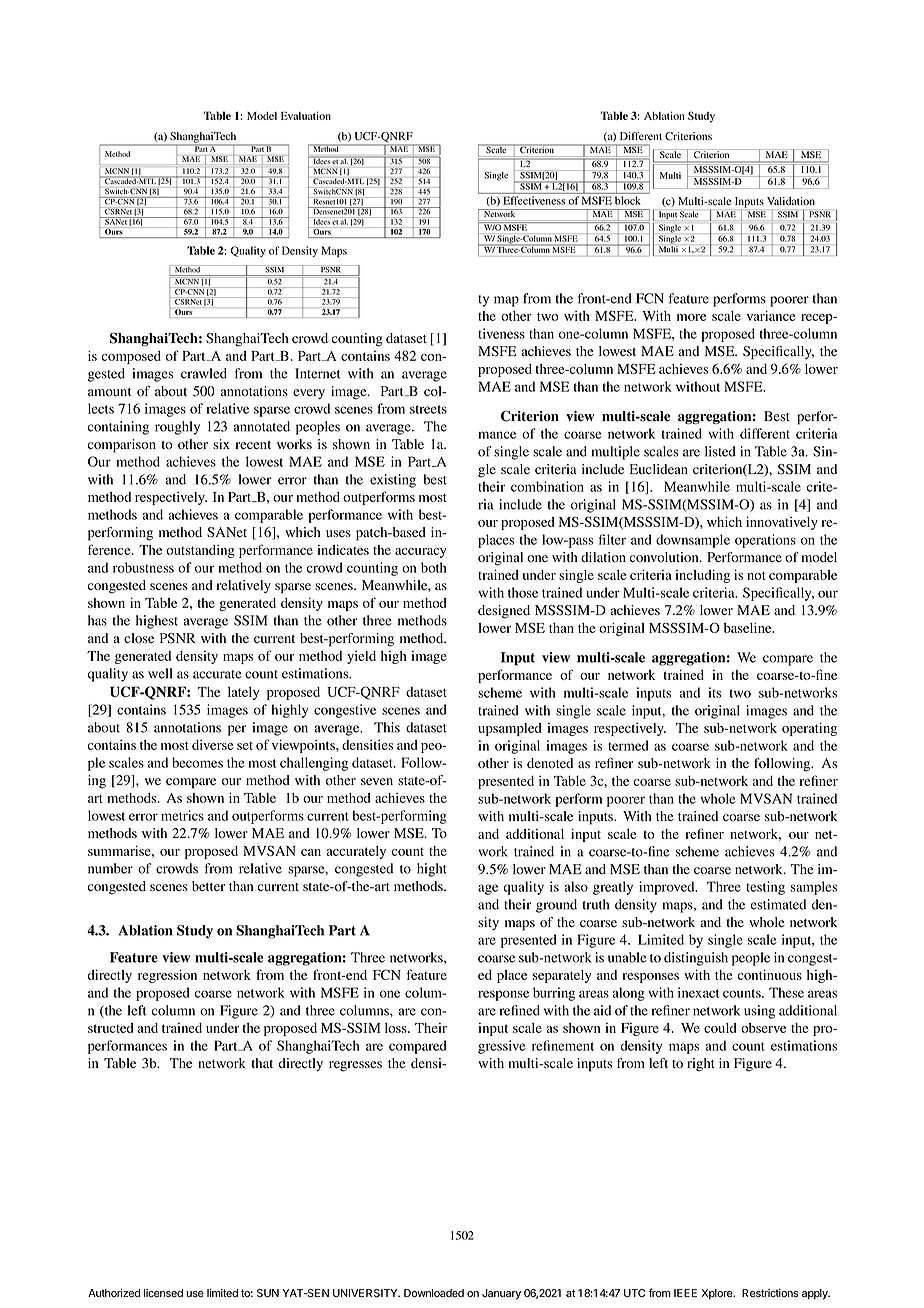  Describe the element at coordinates (177, 428) in the screenshot. I see `roughly` at that location.
